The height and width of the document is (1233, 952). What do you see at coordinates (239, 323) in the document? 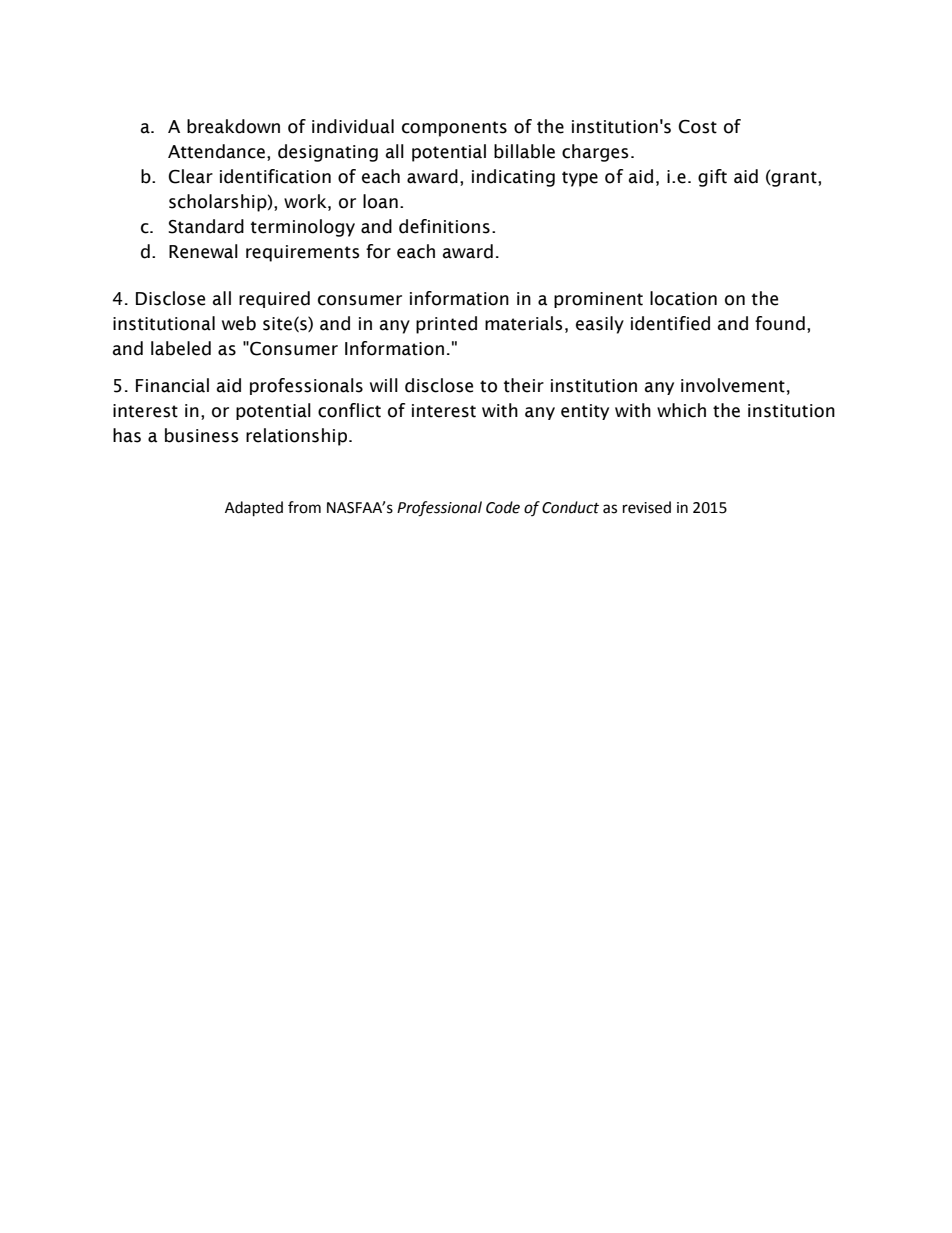
I see `web` at bounding box center [239, 323].
